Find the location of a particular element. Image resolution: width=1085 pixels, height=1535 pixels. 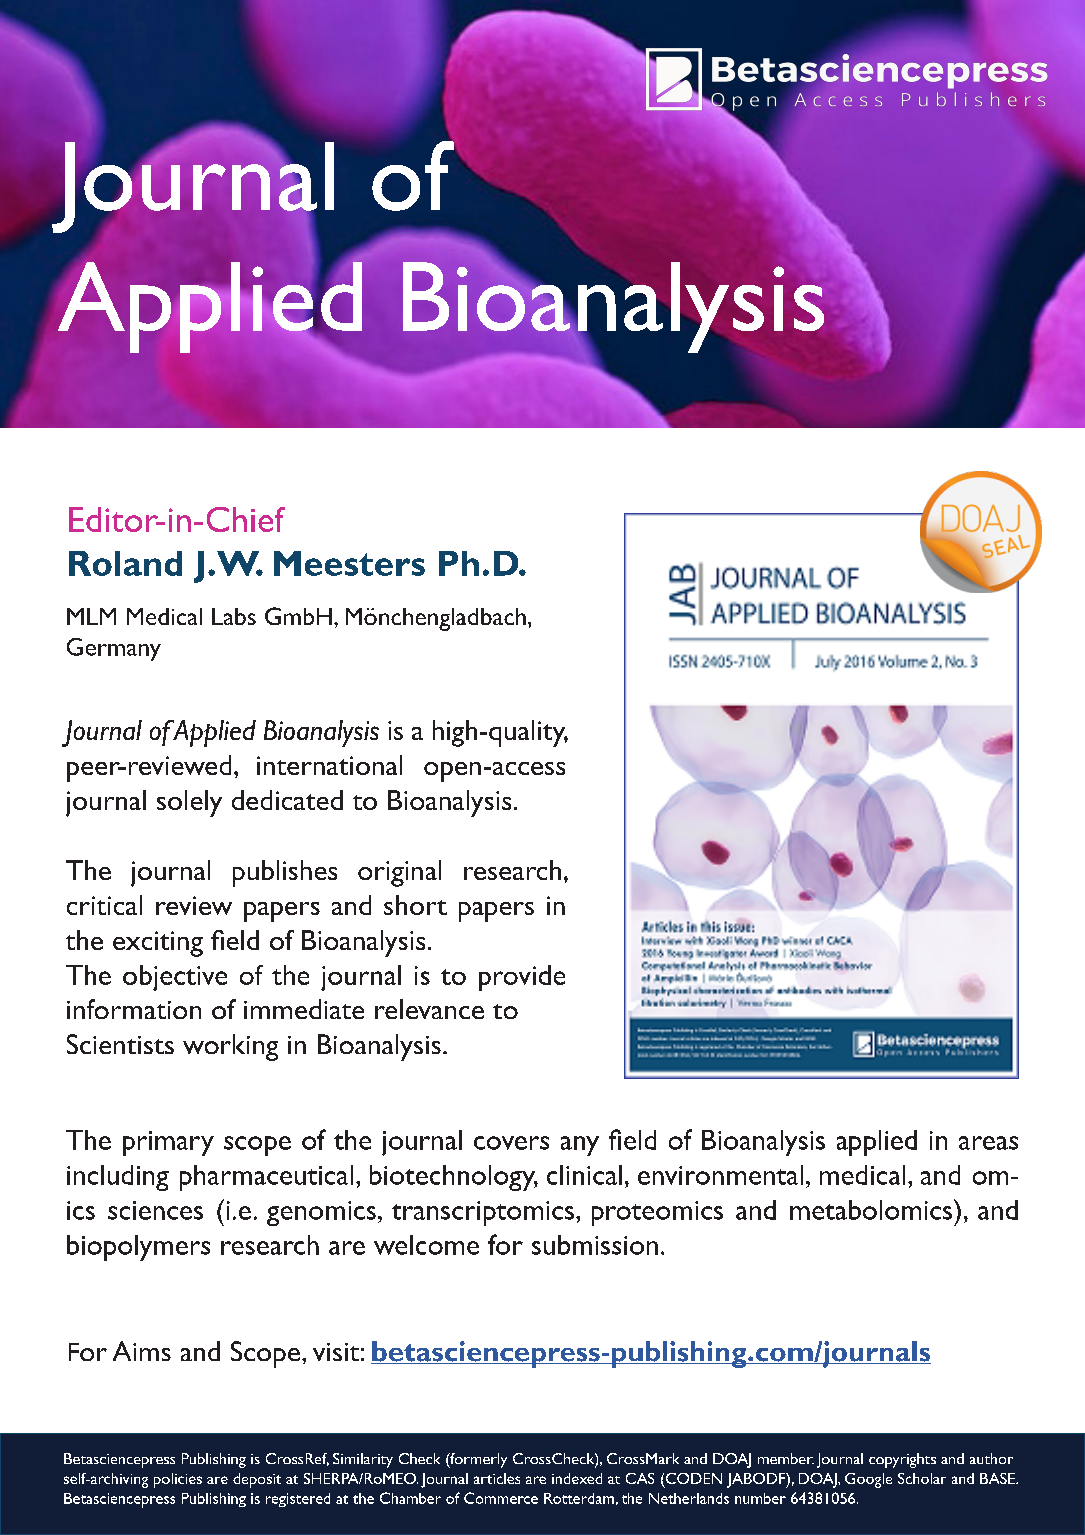

biopolymers is located at coordinates (138, 1248).
